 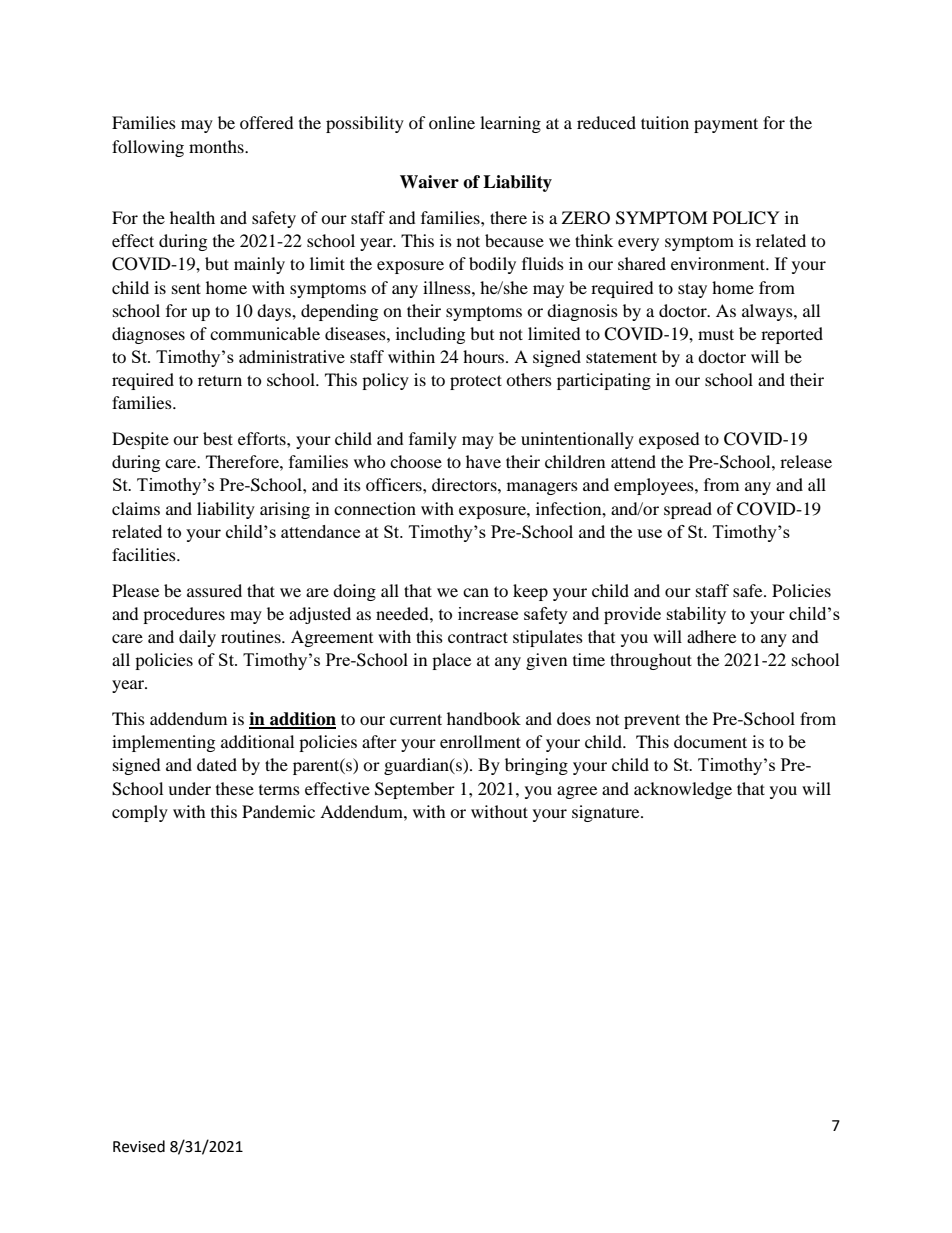 I want to click on adhere, so click(x=711, y=636).
